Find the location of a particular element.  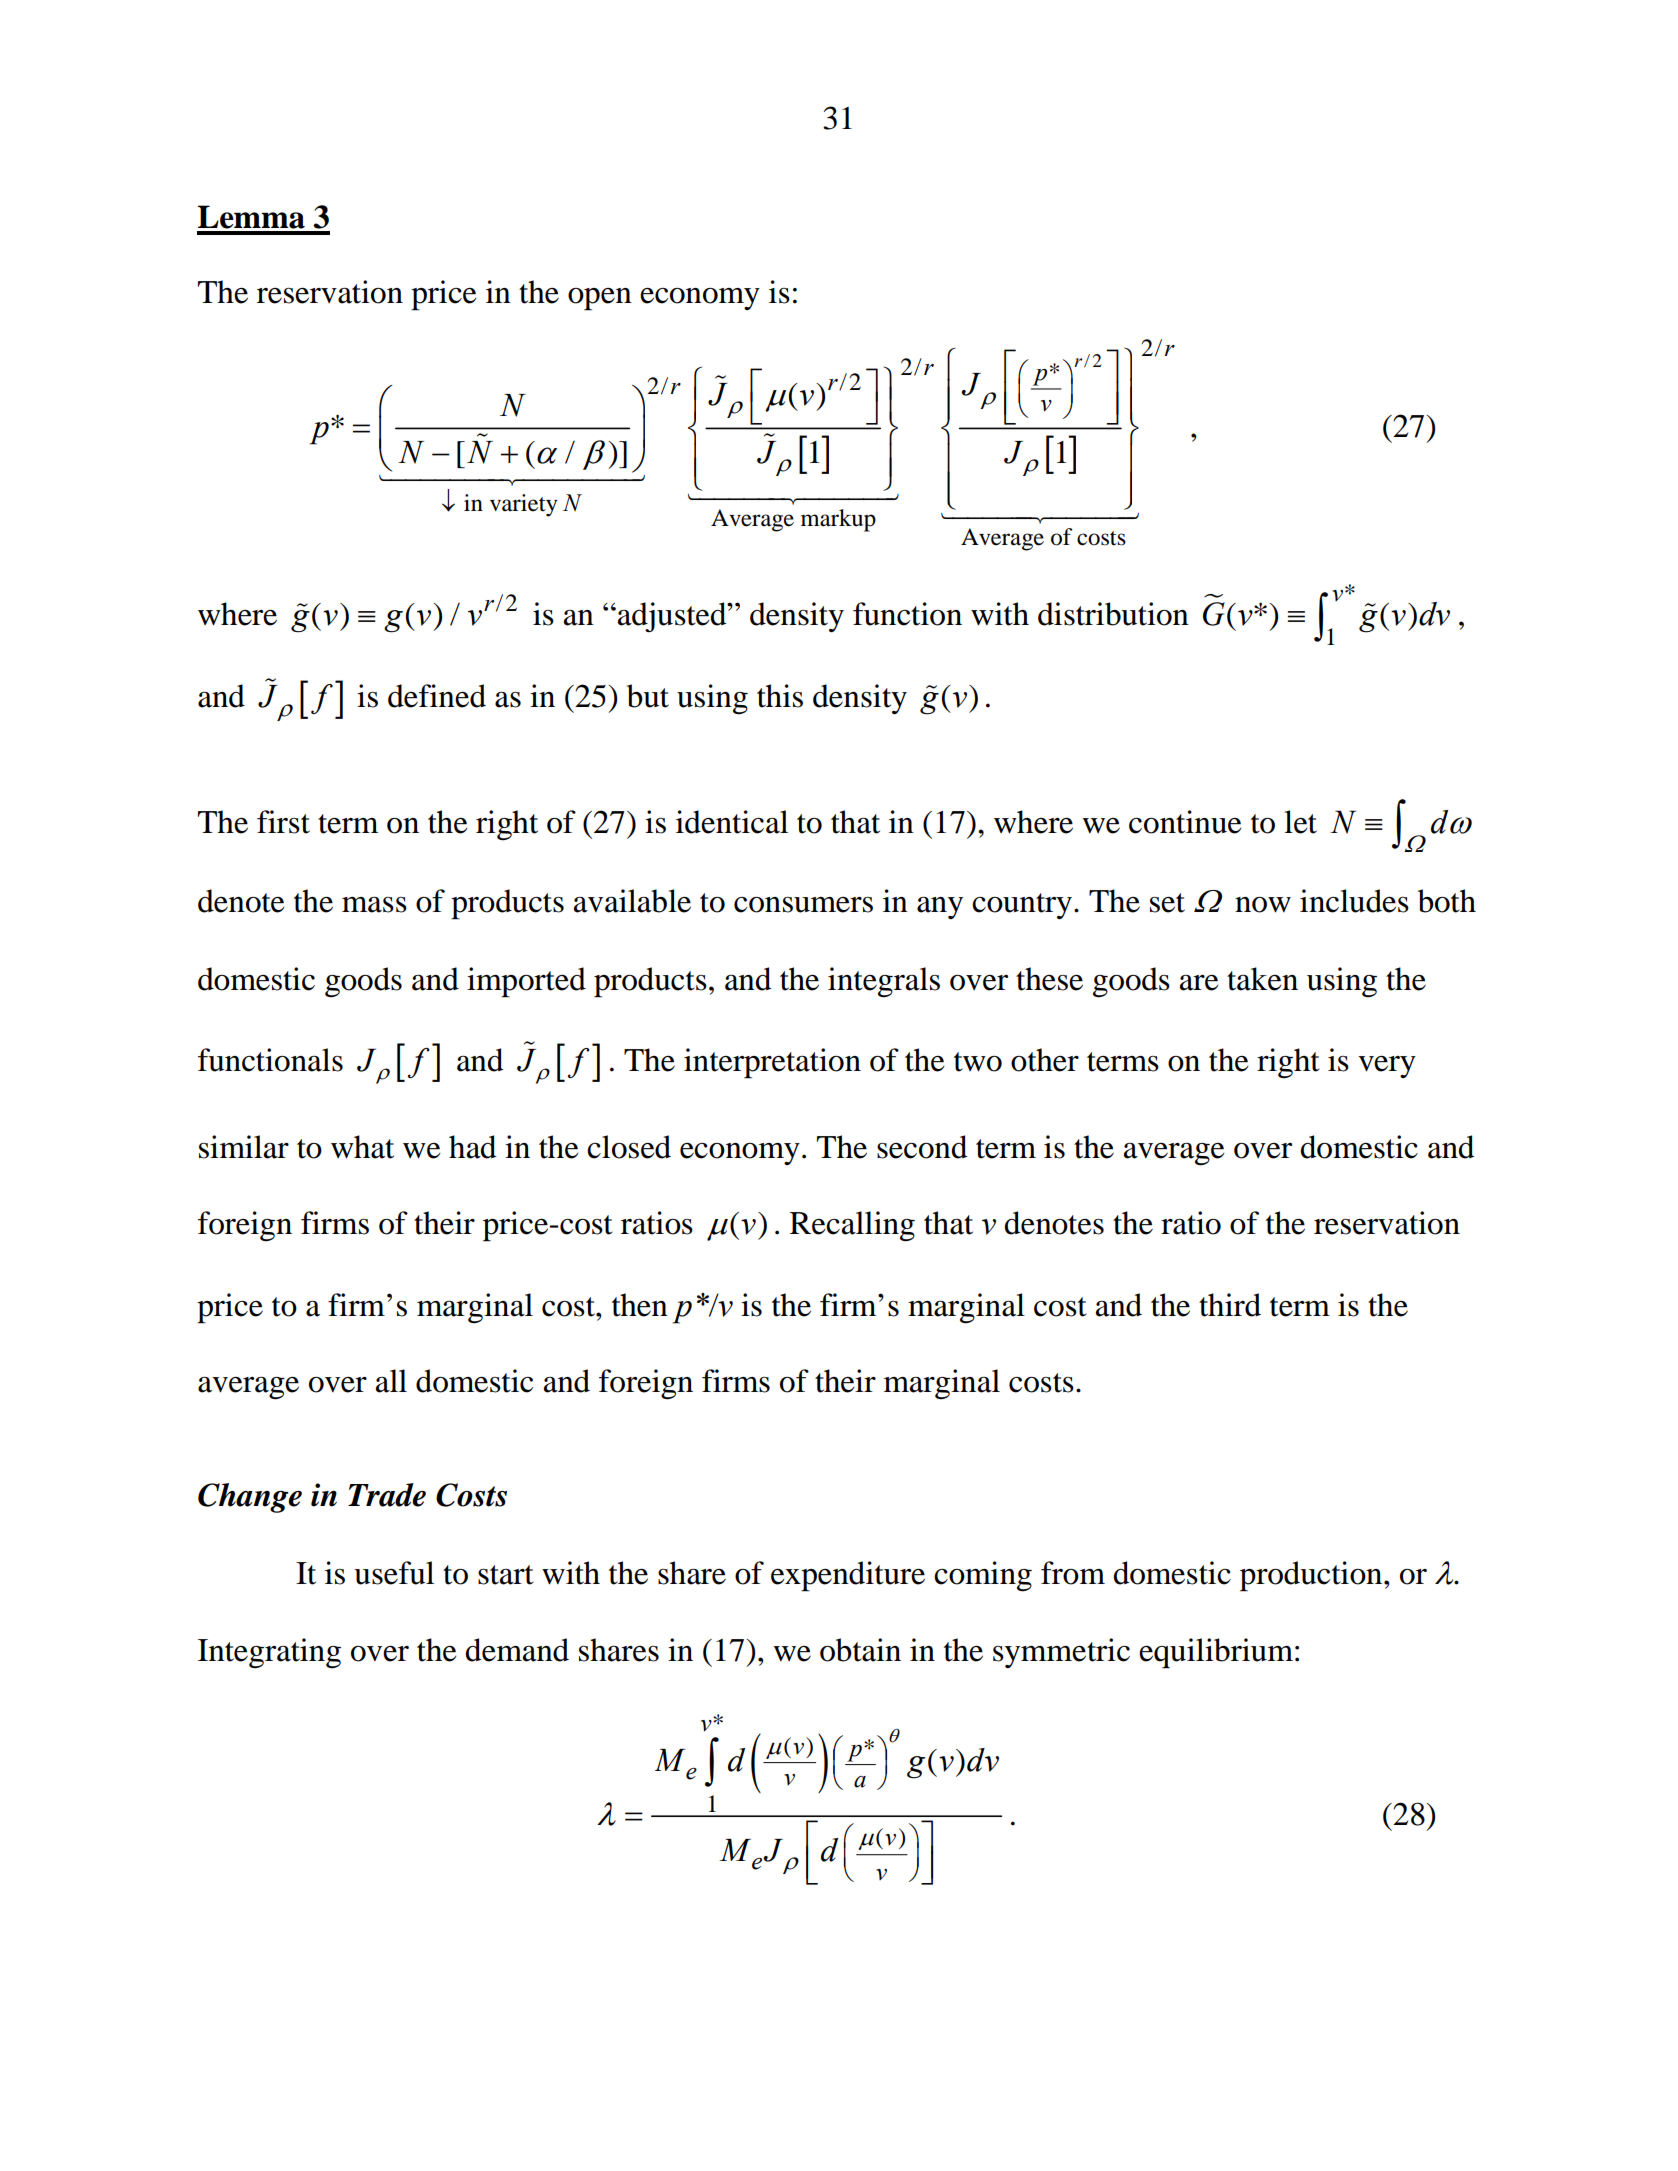

useful is located at coordinates (394, 1573).
